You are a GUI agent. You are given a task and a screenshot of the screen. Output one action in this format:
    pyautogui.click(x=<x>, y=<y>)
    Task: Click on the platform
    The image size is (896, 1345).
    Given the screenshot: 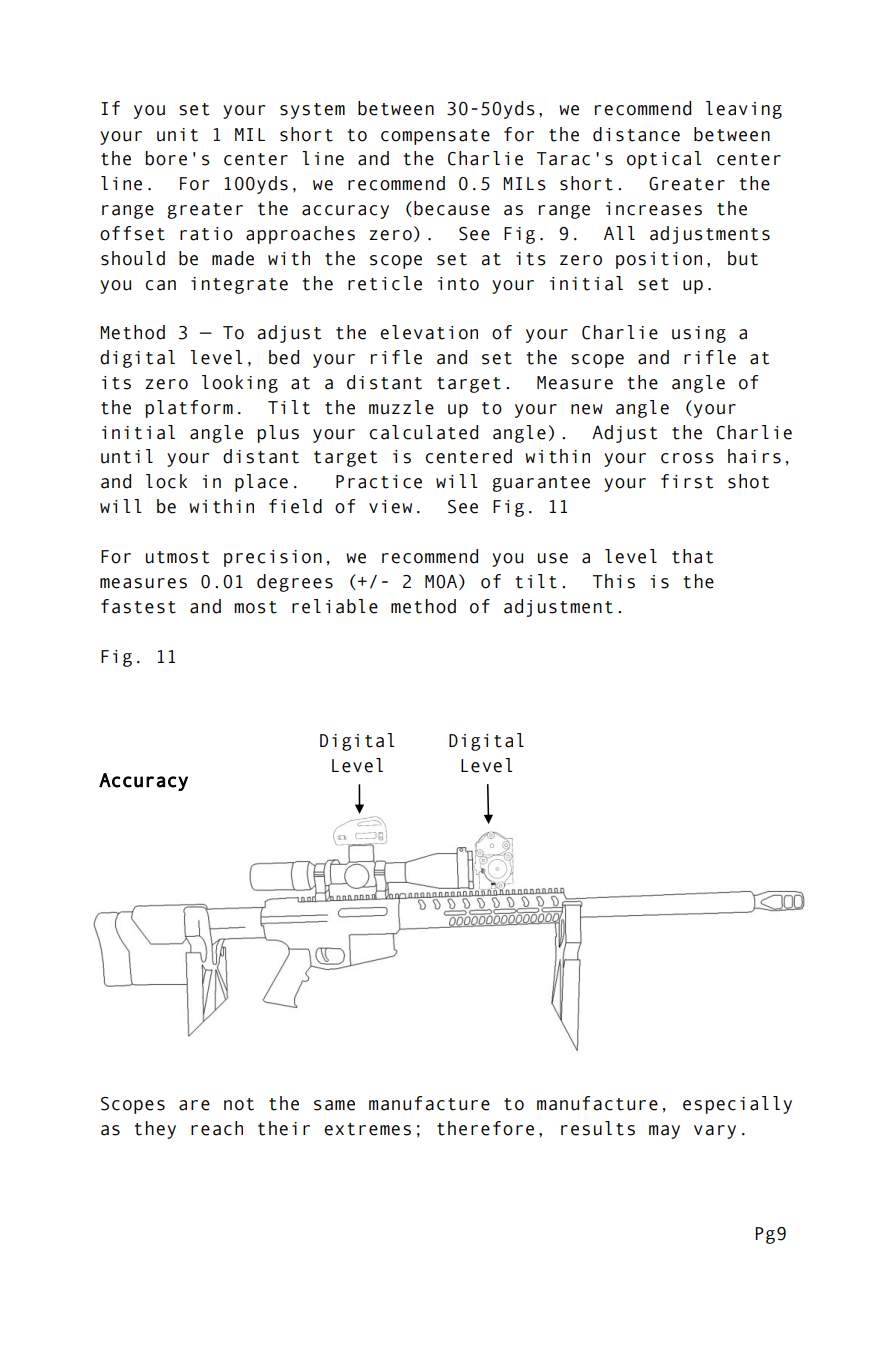 What is the action you would take?
    pyautogui.click(x=189, y=409)
